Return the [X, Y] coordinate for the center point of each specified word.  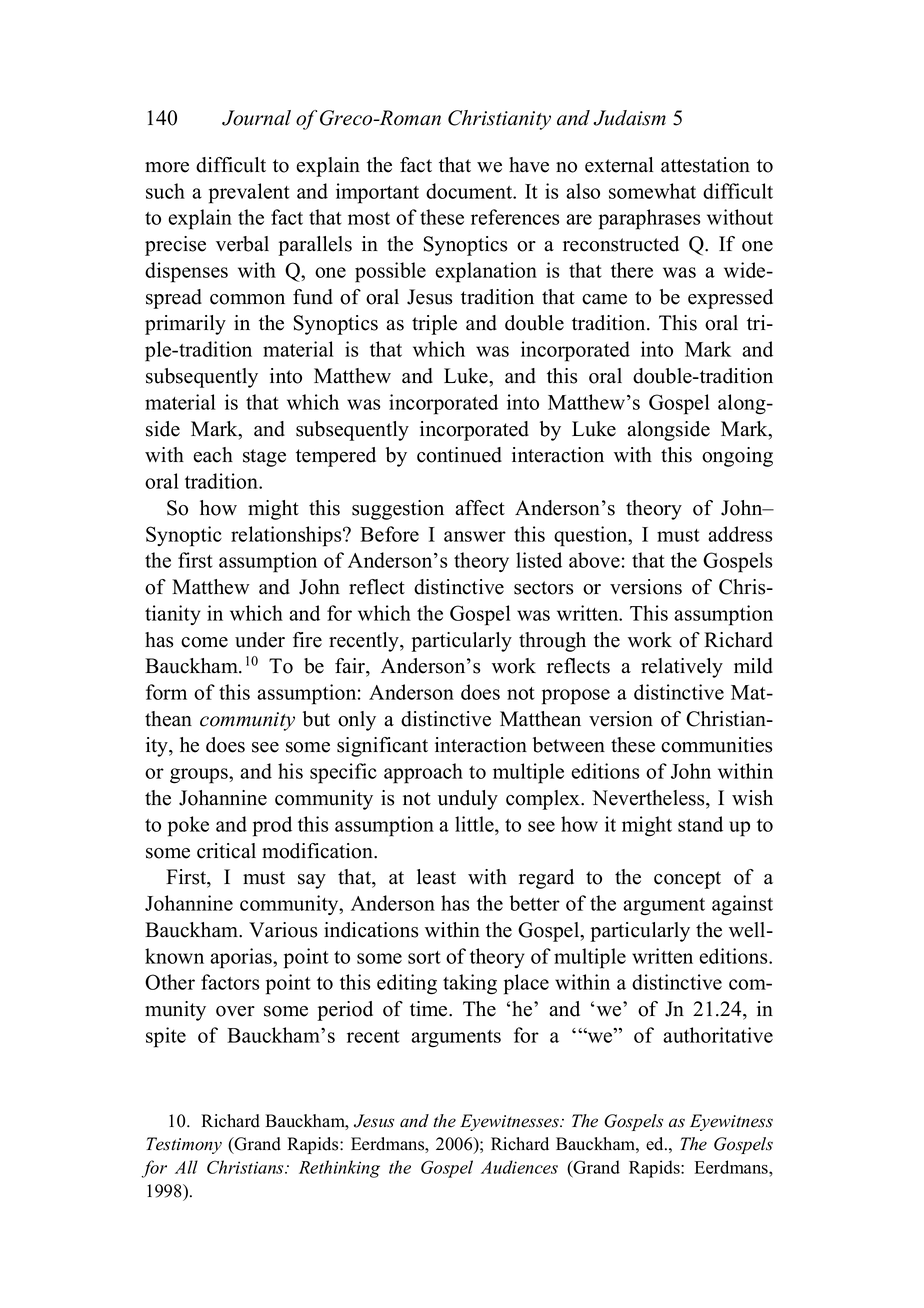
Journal [256, 118]
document [470, 191]
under [260, 640]
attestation [705, 165]
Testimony [184, 1145]
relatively [682, 668]
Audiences [519, 1167]
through [552, 642]
